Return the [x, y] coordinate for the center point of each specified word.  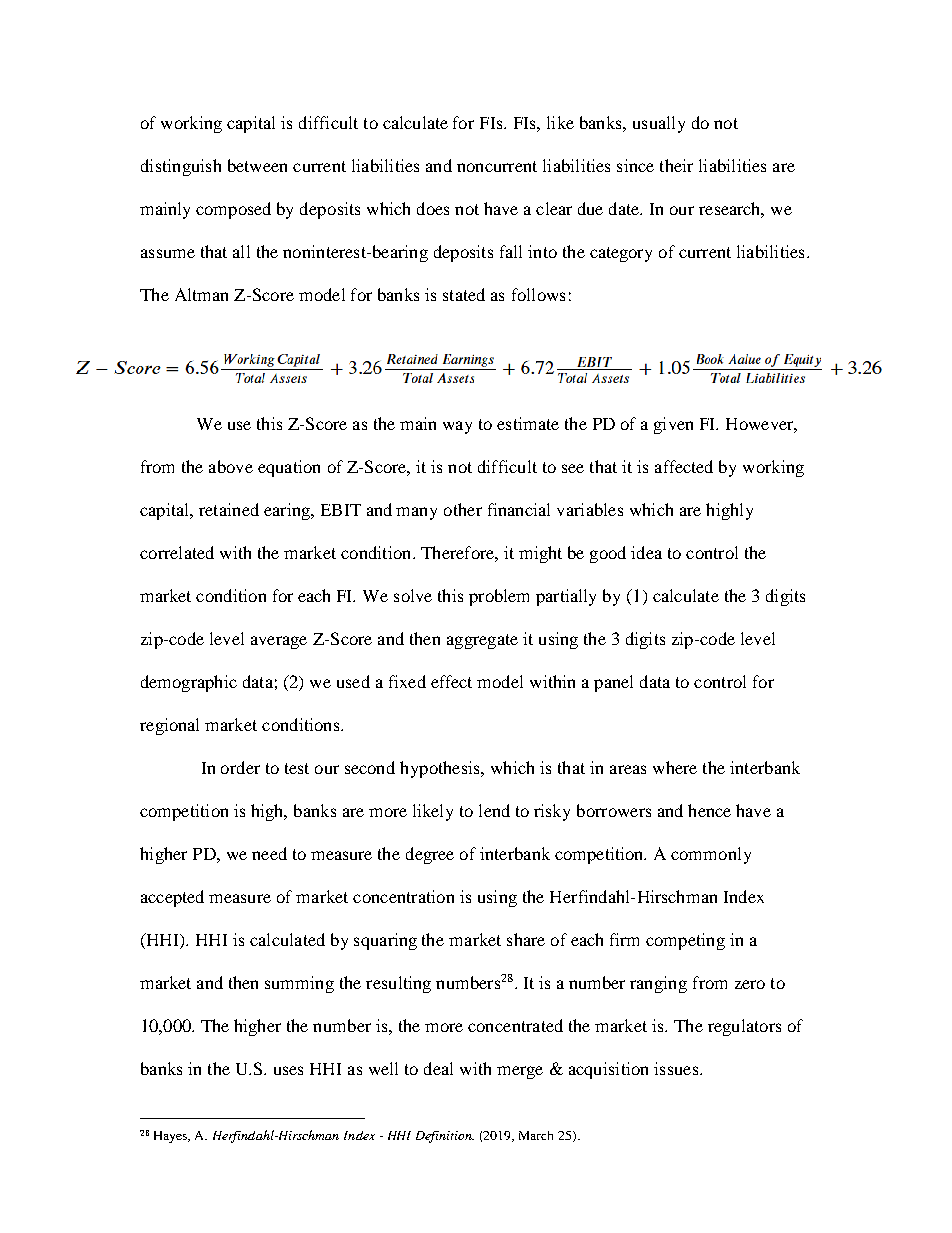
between [257, 165]
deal [438, 1068]
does [433, 208]
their [676, 165]
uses [288, 1070]
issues [677, 1068]
